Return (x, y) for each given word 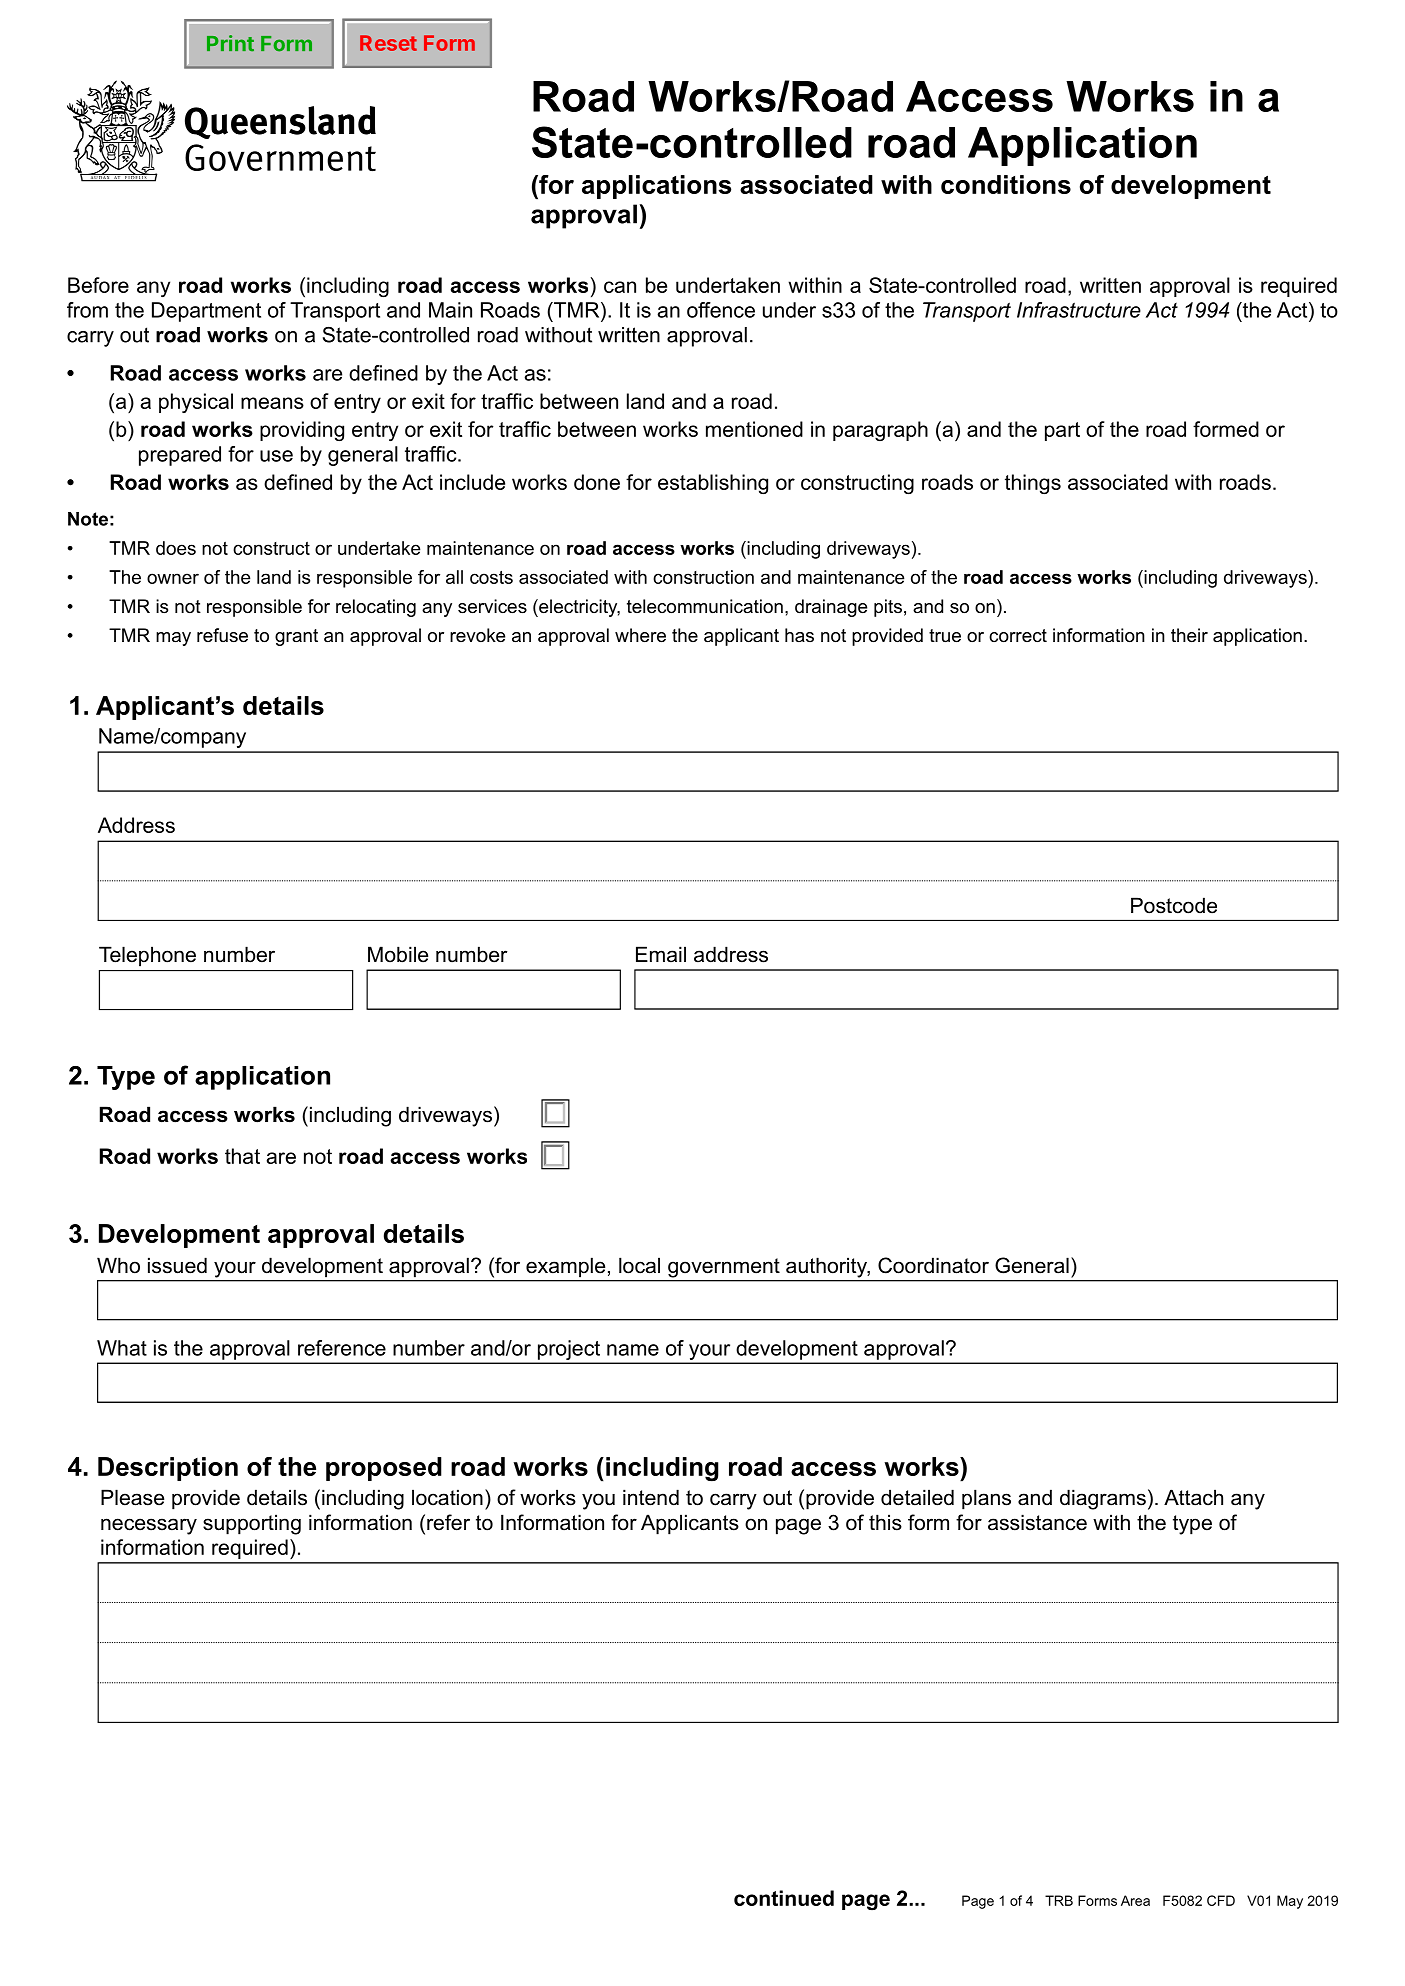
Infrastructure (1079, 310)
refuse (222, 635)
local (639, 1265)
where (640, 635)
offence (721, 310)
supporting (252, 1524)
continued (784, 1898)
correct (1018, 636)
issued (177, 1265)
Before (98, 285)
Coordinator (933, 1265)
